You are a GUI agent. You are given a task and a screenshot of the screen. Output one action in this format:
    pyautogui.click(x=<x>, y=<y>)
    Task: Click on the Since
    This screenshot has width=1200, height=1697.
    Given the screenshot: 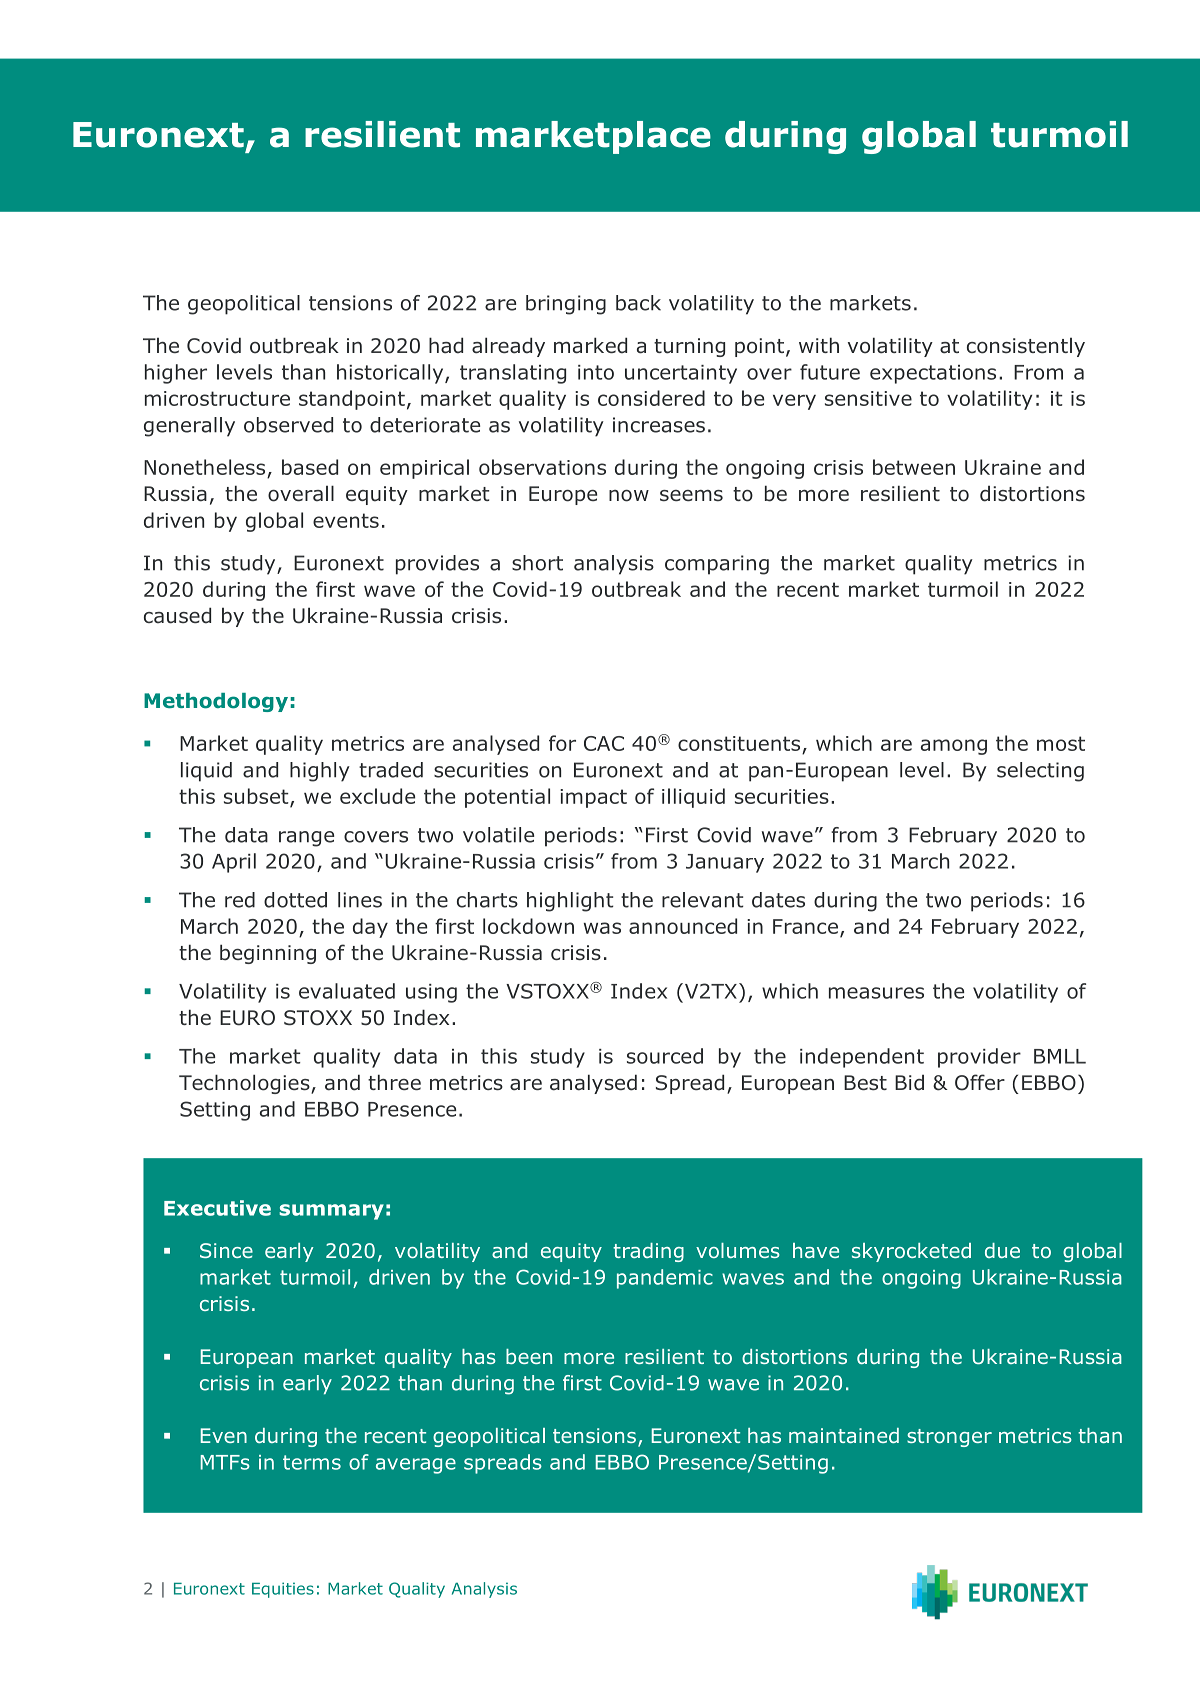 What is the action you would take?
    pyautogui.click(x=226, y=1250)
